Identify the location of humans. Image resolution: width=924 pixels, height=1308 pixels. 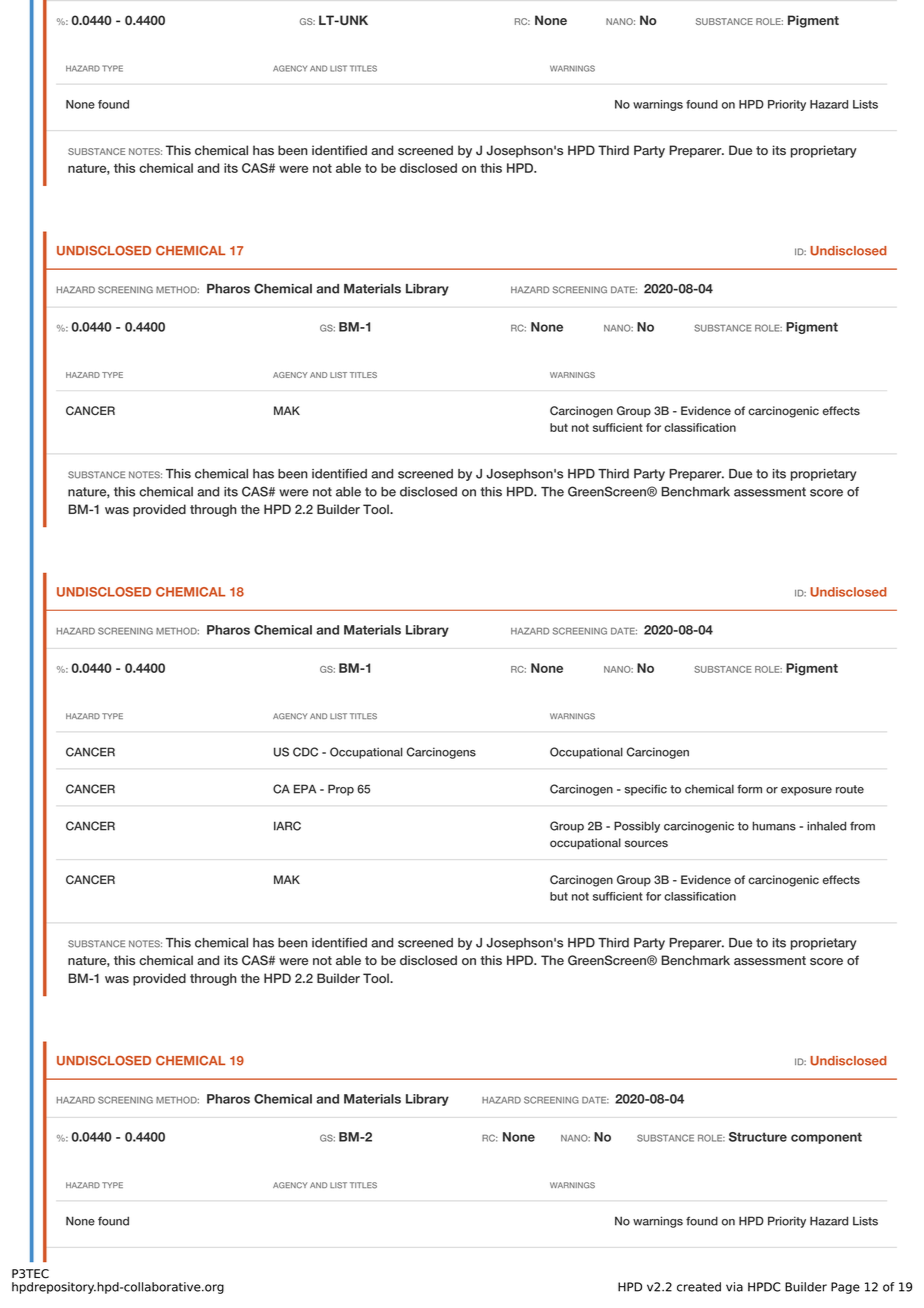
(774, 826).
